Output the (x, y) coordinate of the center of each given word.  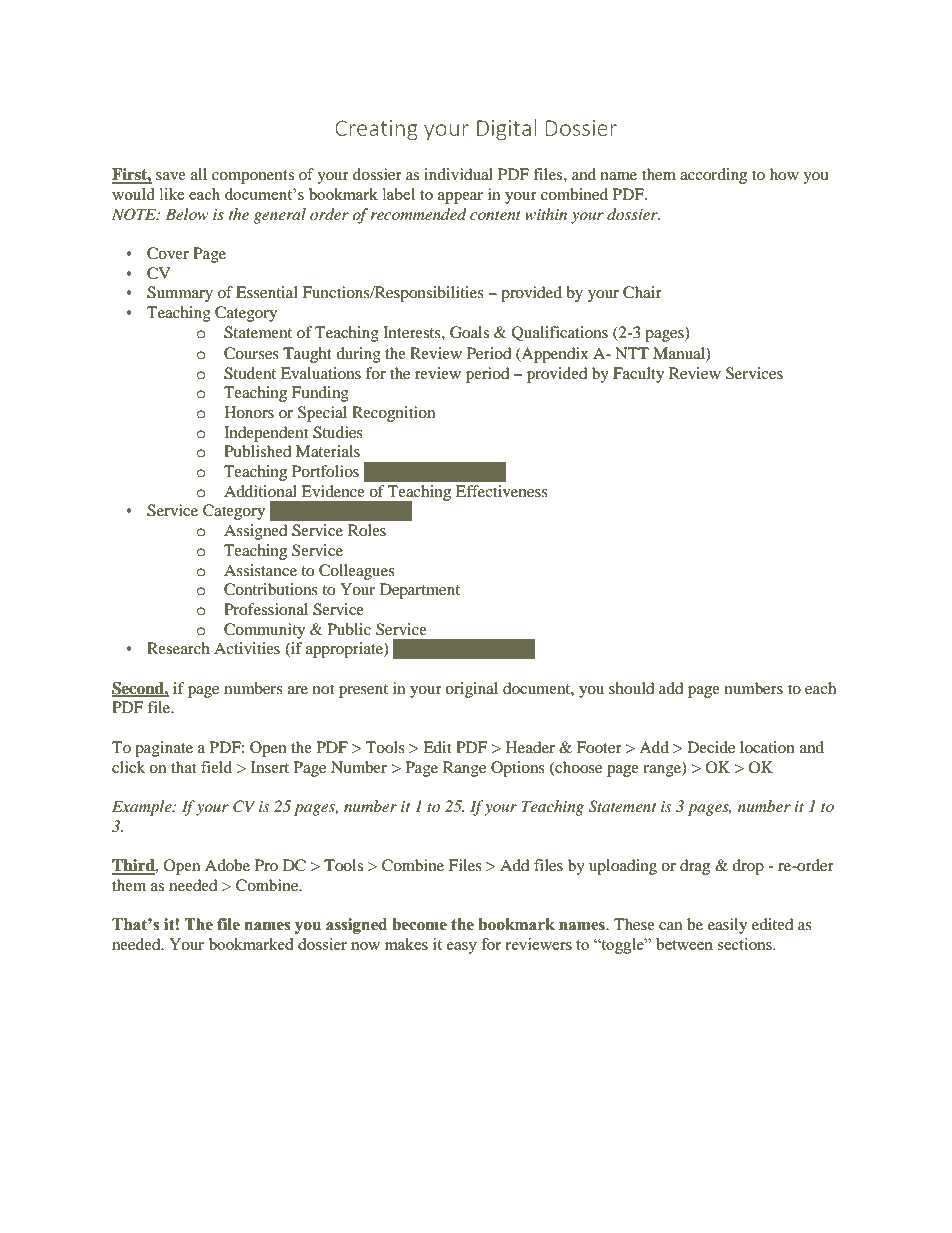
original (471, 690)
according (713, 176)
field (216, 767)
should (632, 688)
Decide (711, 747)
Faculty (638, 375)
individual (458, 174)
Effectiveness (502, 491)
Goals (469, 332)
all (199, 174)
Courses (251, 353)
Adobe (227, 865)
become (419, 924)
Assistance (260, 570)
